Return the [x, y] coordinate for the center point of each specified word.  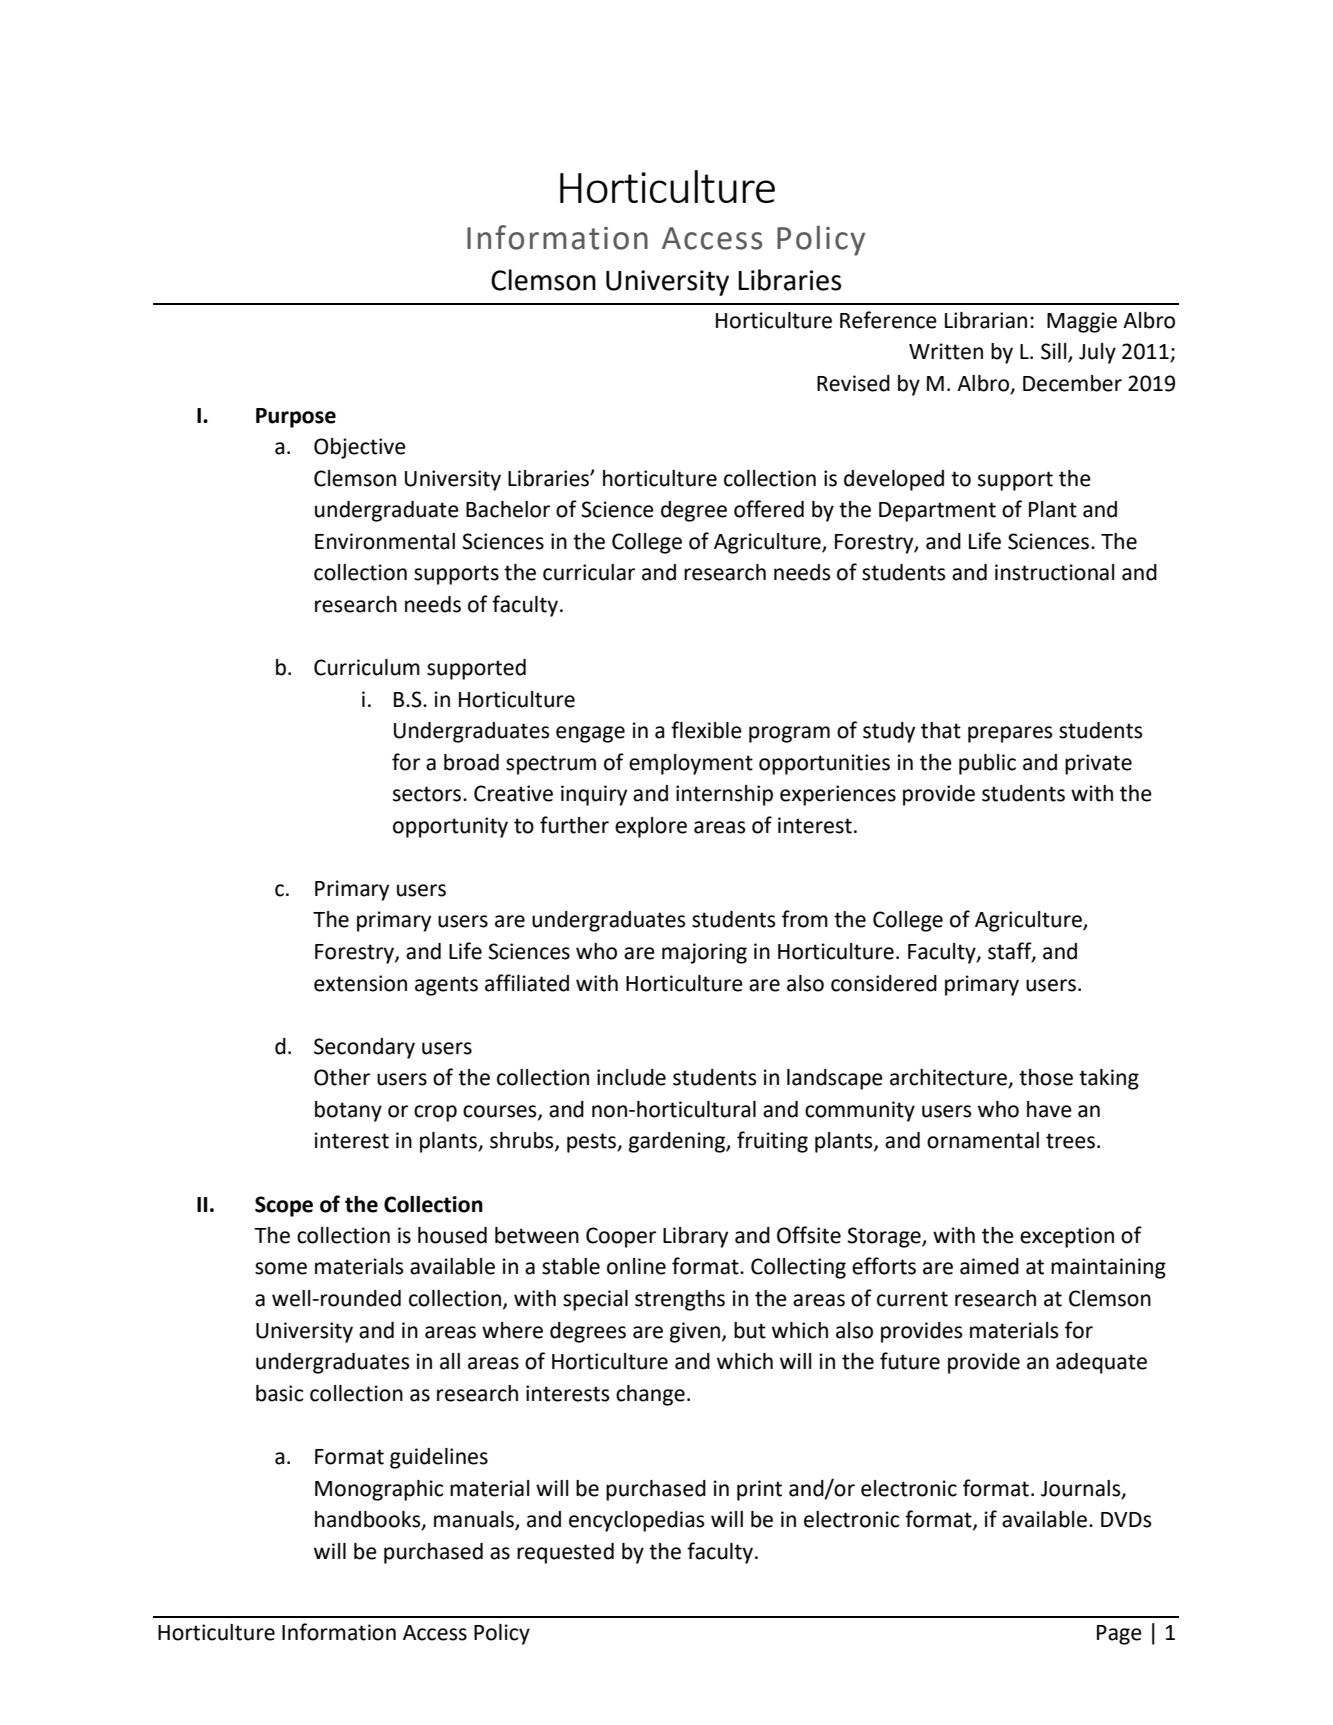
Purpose [296, 418]
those [1046, 1077]
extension [360, 983]
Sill [1055, 352]
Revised [853, 383]
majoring [704, 953]
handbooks [369, 1520]
